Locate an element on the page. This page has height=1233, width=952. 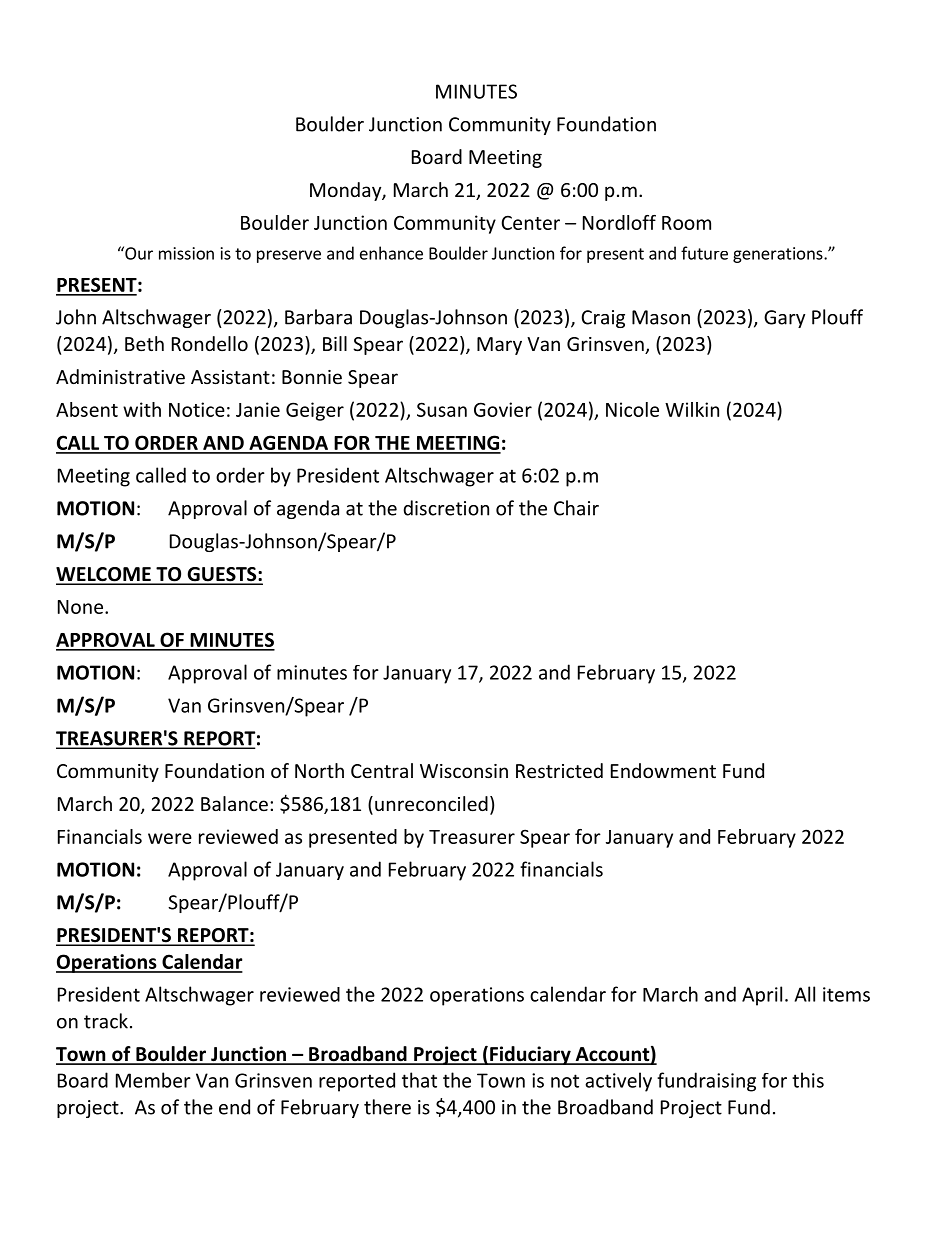
generations is located at coordinates (779, 255).
